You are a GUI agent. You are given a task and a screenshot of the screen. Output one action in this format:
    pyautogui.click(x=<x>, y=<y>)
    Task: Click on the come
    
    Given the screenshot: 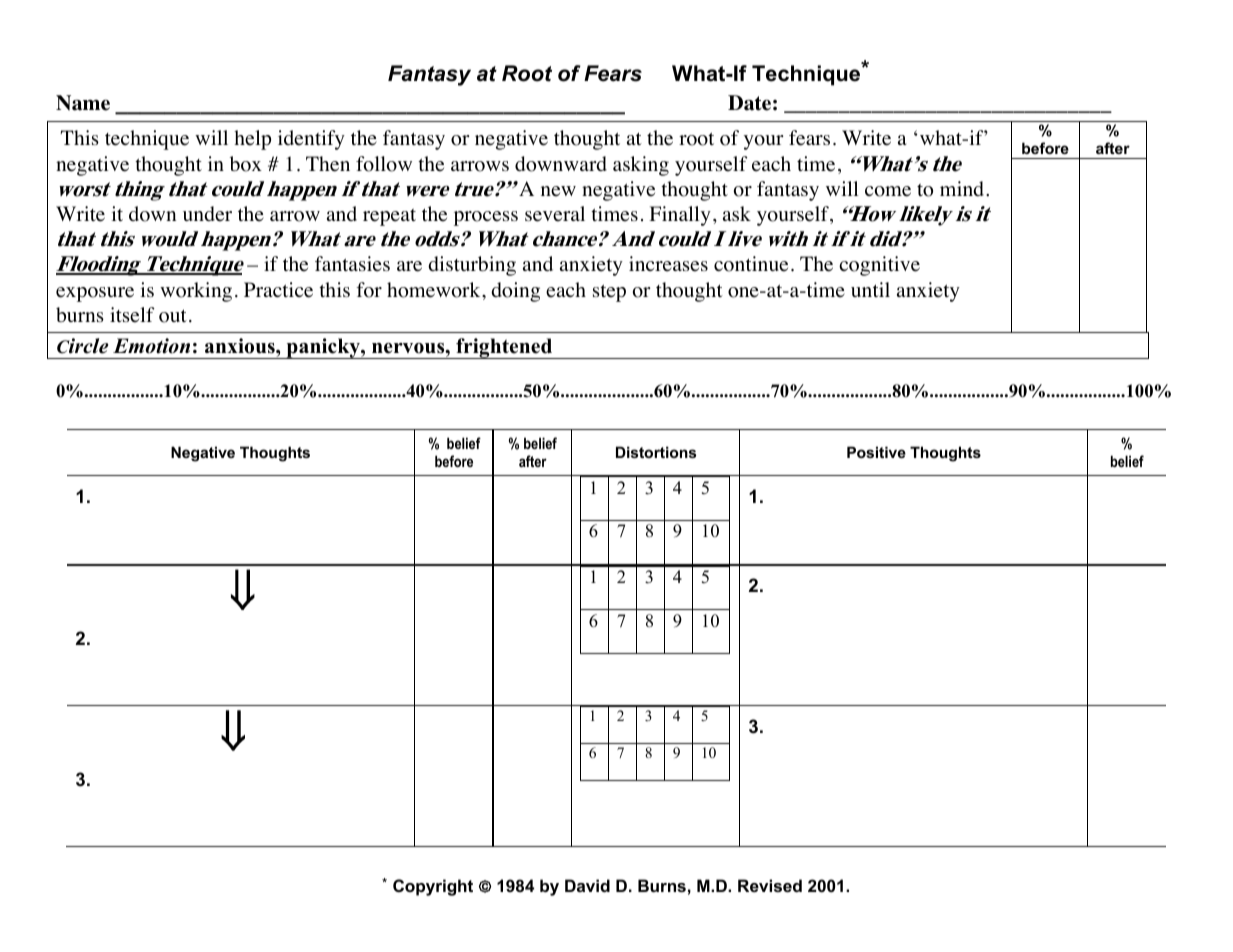 What is the action you would take?
    pyautogui.click(x=888, y=191)
